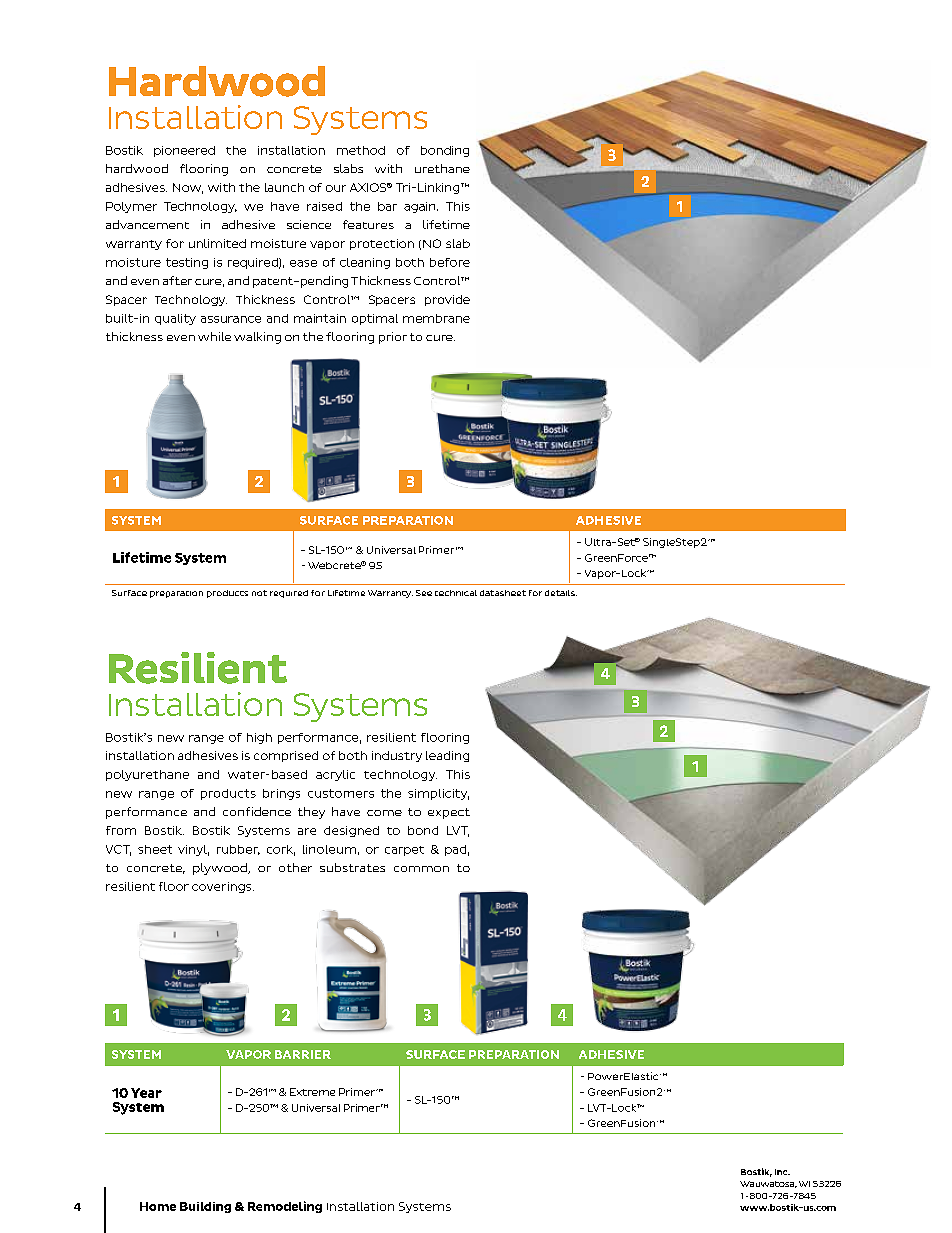  What do you see at coordinates (285, 1207) in the image?
I see `Remodeling` at bounding box center [285, 1207].
